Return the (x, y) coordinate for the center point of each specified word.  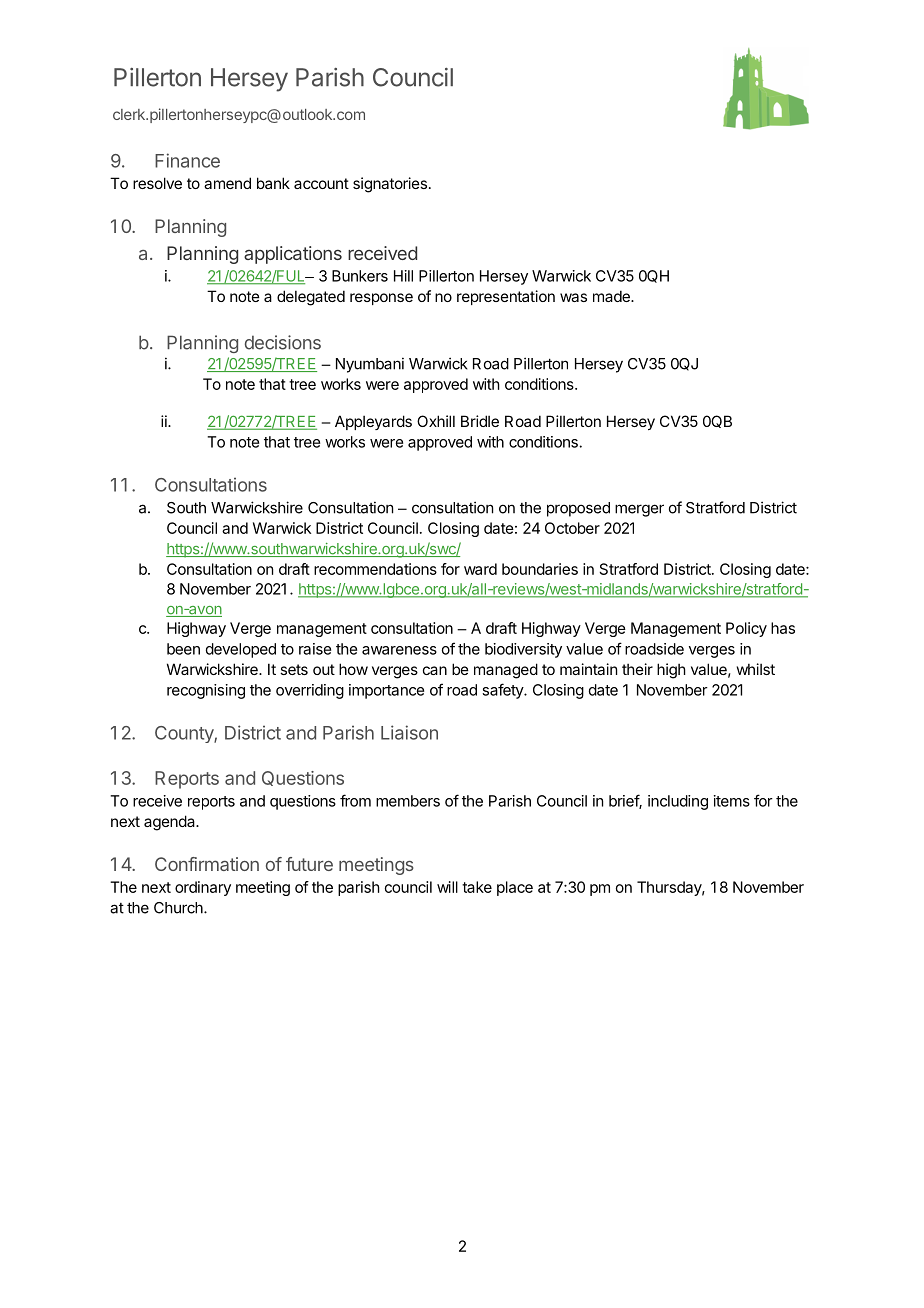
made (612, 296)
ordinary (203, 888)
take (477, 887)
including (678, 802)
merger (639, 510)
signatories (390, 185)
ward (480, 569)
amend (227, 183)
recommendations (375, 569)
